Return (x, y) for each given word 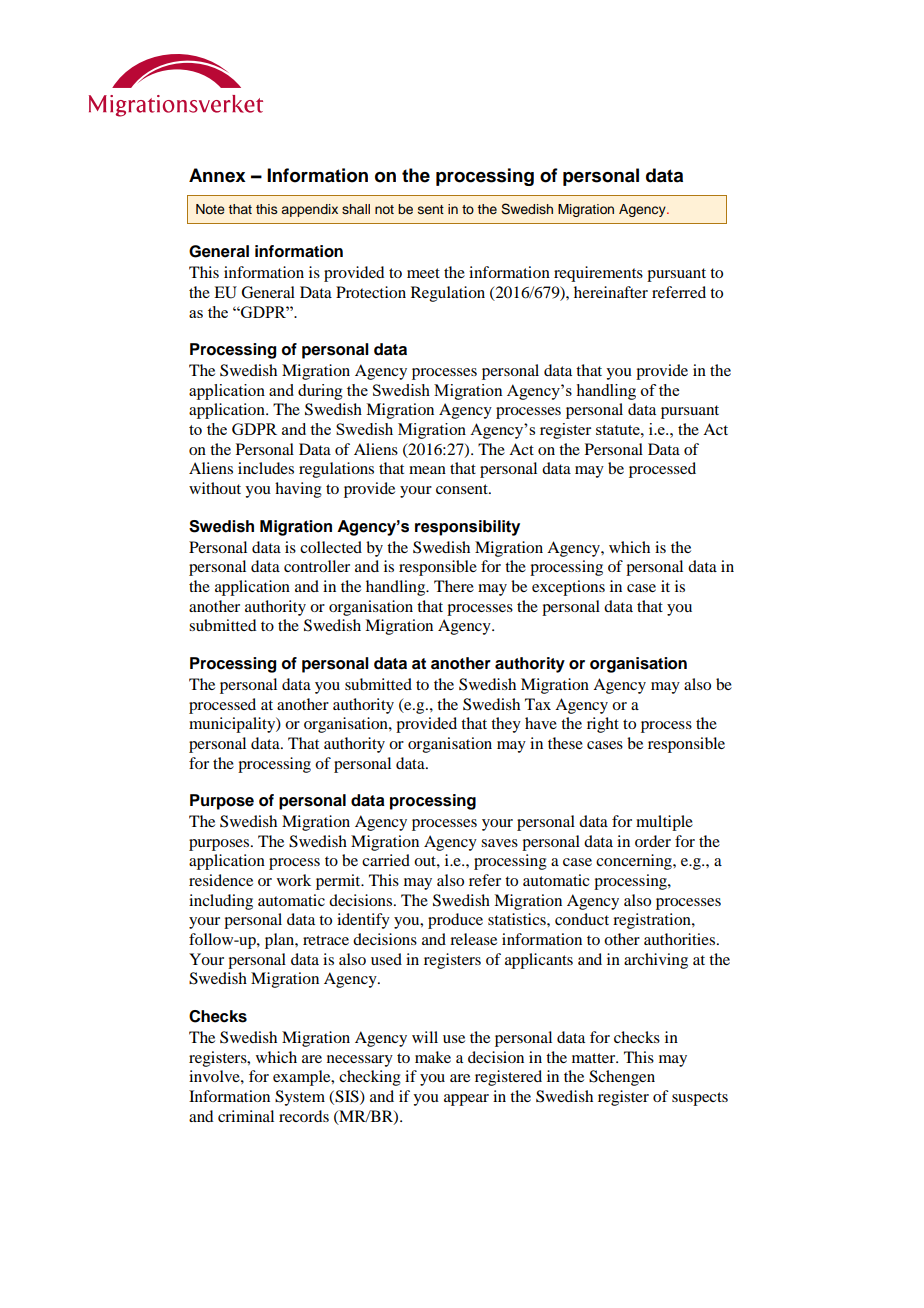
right (603, 725)
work (294, 880)
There (454, 586)
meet (423, 273)
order (653, 841)
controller (317, 566)
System (300, 1098)
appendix (310, 210)
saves (499, 843)
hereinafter (611, 292)
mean (427, 470)
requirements (598, 274)
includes (266, 468)
